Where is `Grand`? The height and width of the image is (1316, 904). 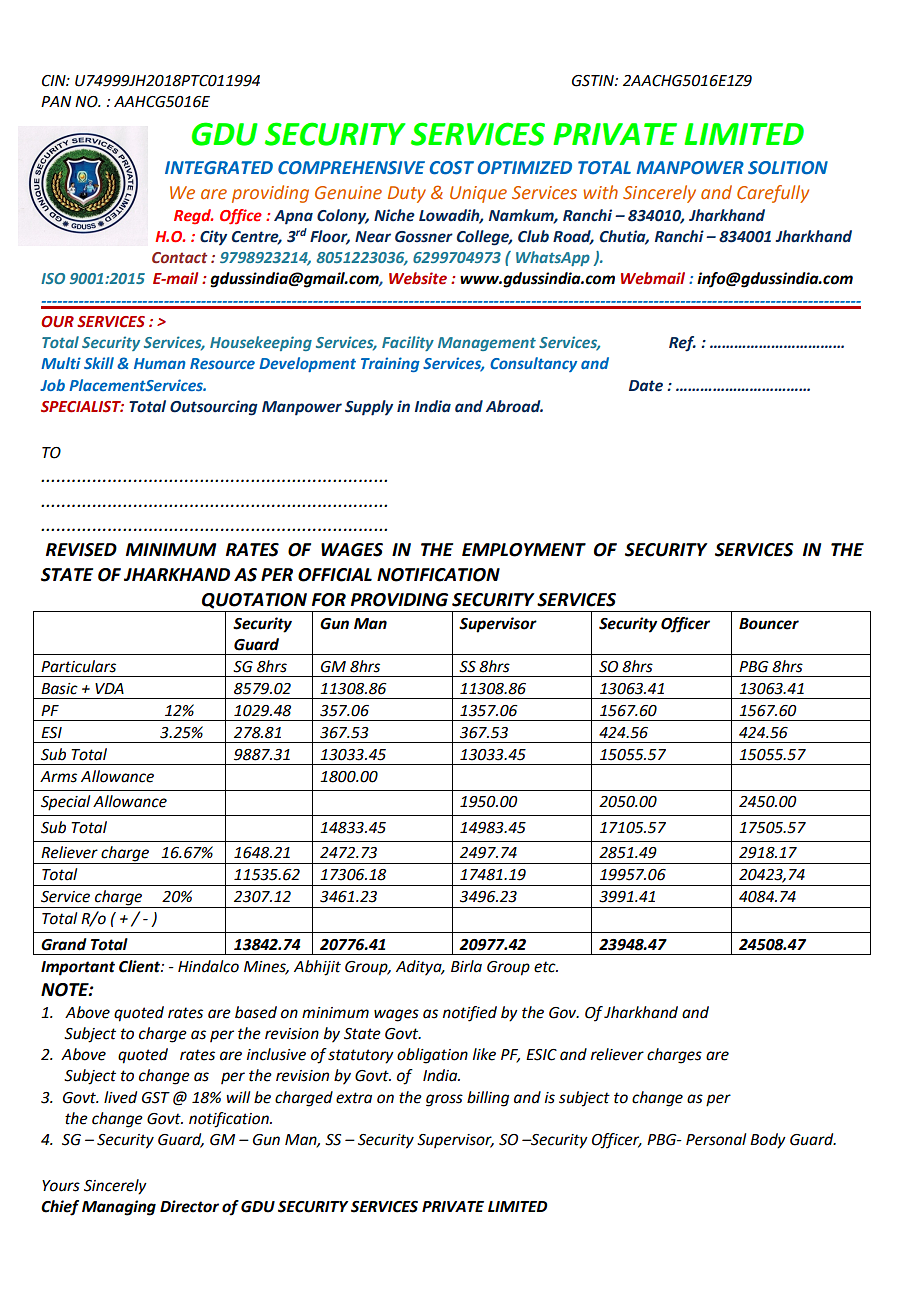 Grand is located at coordinates (64, 944).
